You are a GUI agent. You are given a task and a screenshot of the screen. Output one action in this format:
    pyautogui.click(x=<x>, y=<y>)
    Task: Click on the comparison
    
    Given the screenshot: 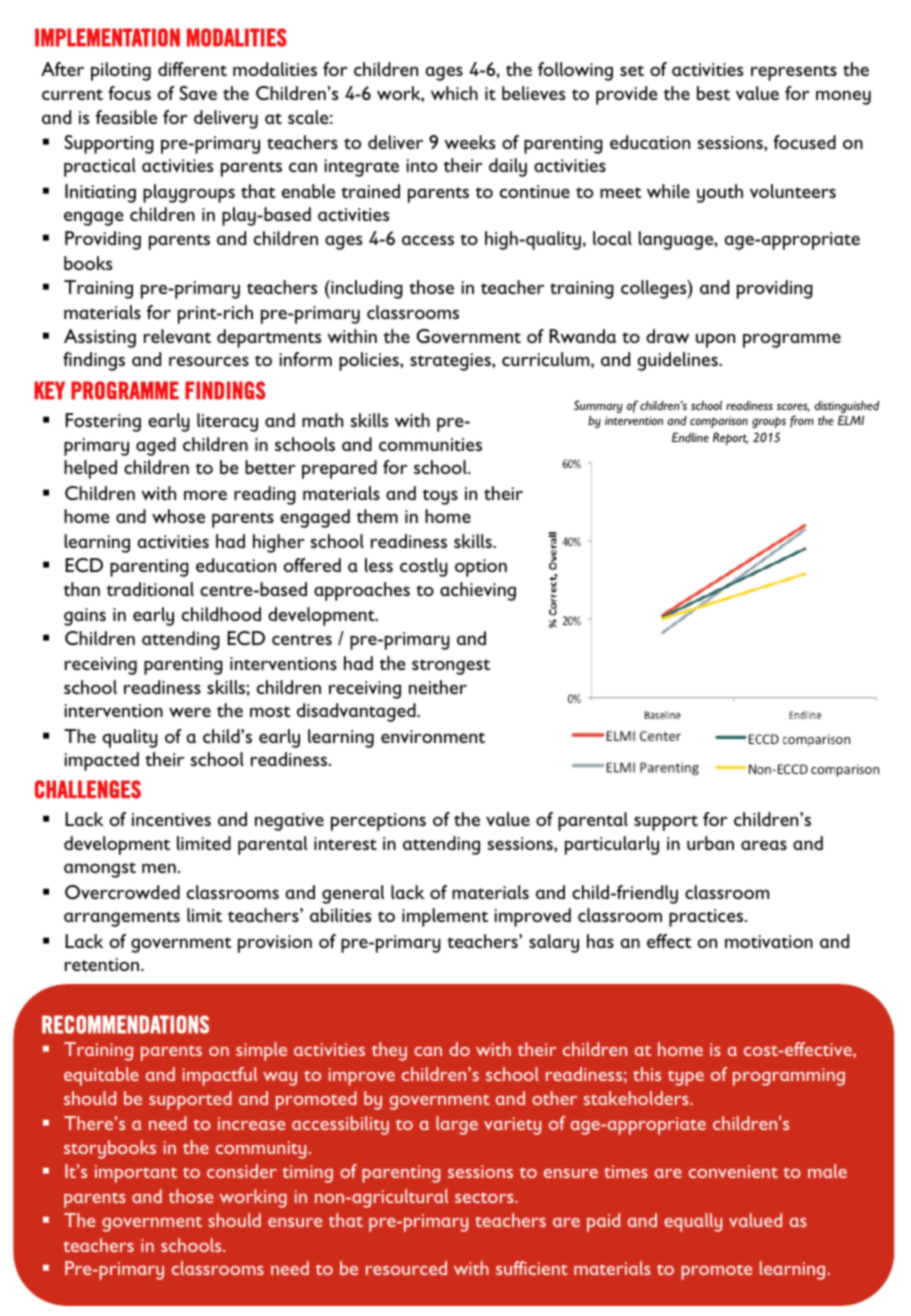 What is the action you would take?
    pyautogui.click(x=719, y=422)
